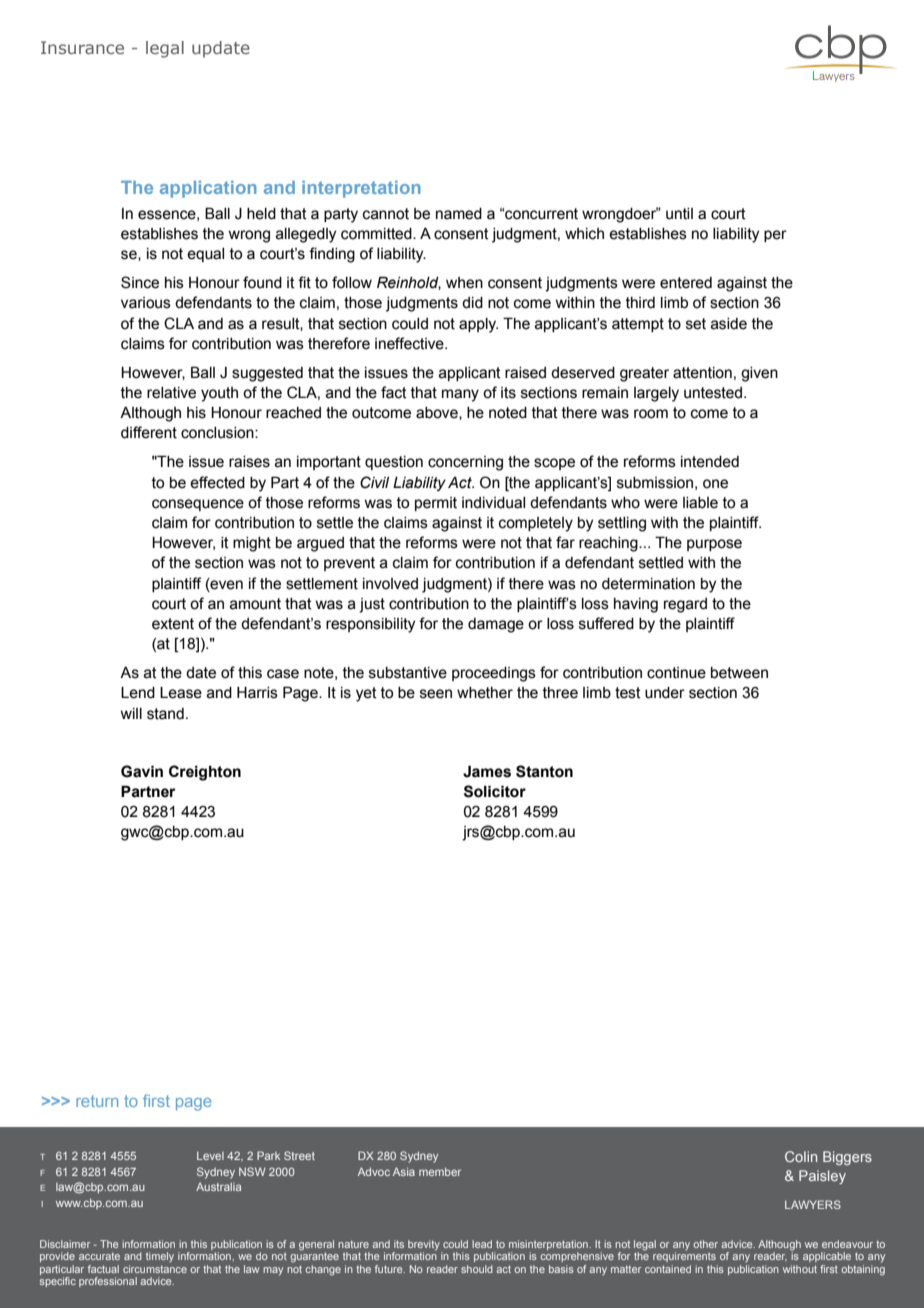 Image resolution: width=924 pixels, height=1308 pixels. I want to click on named, so click(459, 214).
